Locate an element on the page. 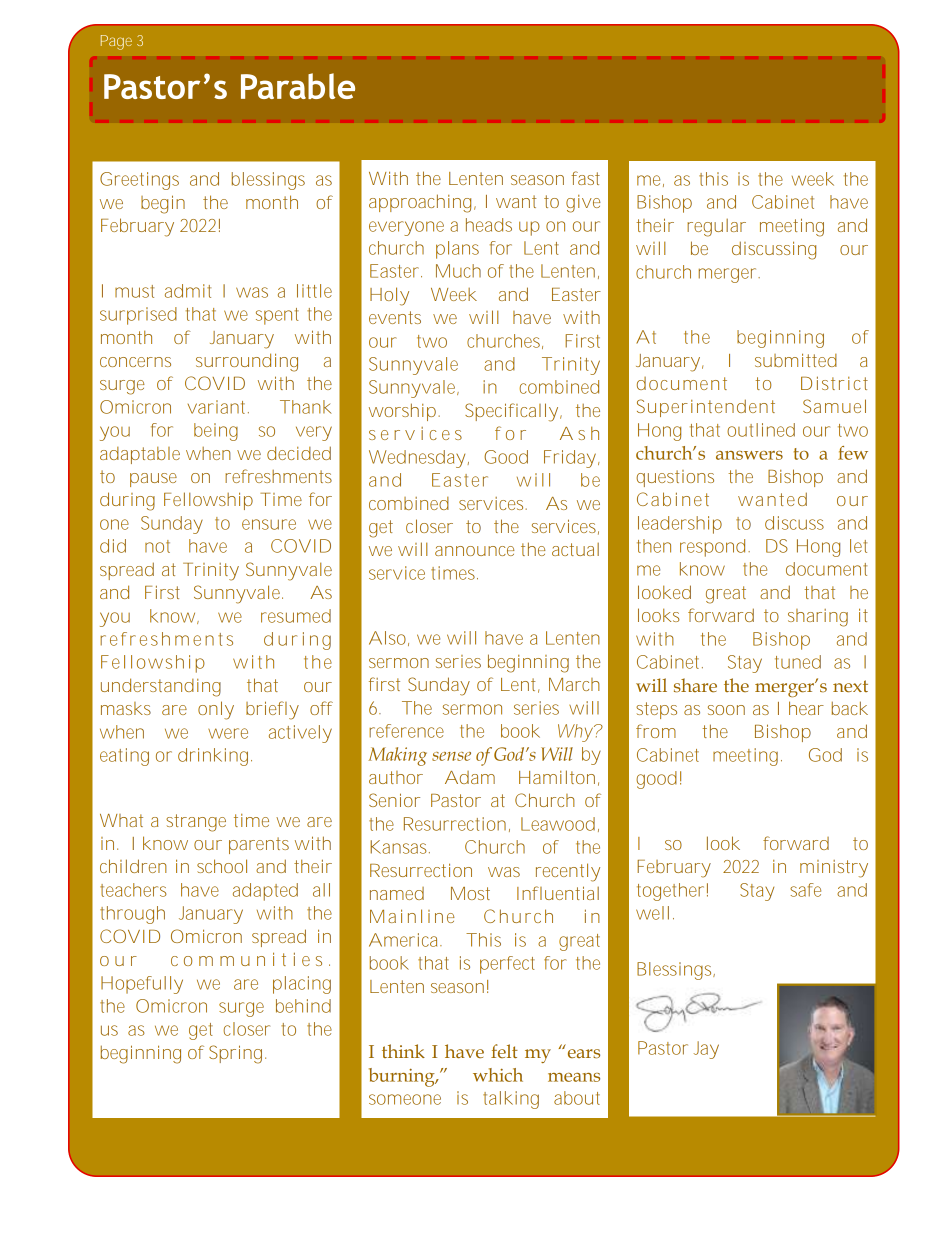  Much is located at coordinates (458, 271).
